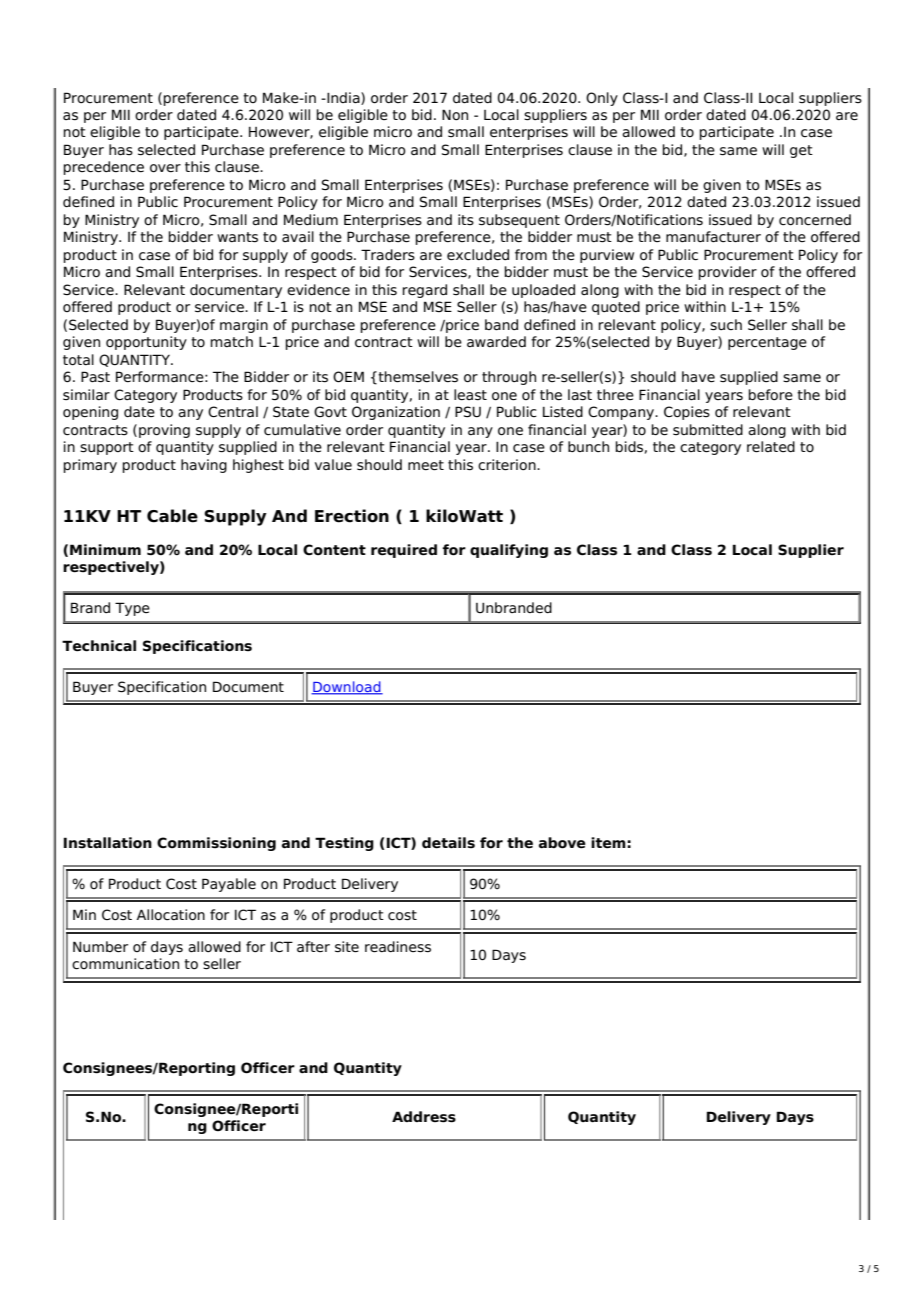 The width and height of the document is (924, 1308). What do you see at coordinates (165, 168) in the document?
I see `over` at bounding box center [165, 168].
